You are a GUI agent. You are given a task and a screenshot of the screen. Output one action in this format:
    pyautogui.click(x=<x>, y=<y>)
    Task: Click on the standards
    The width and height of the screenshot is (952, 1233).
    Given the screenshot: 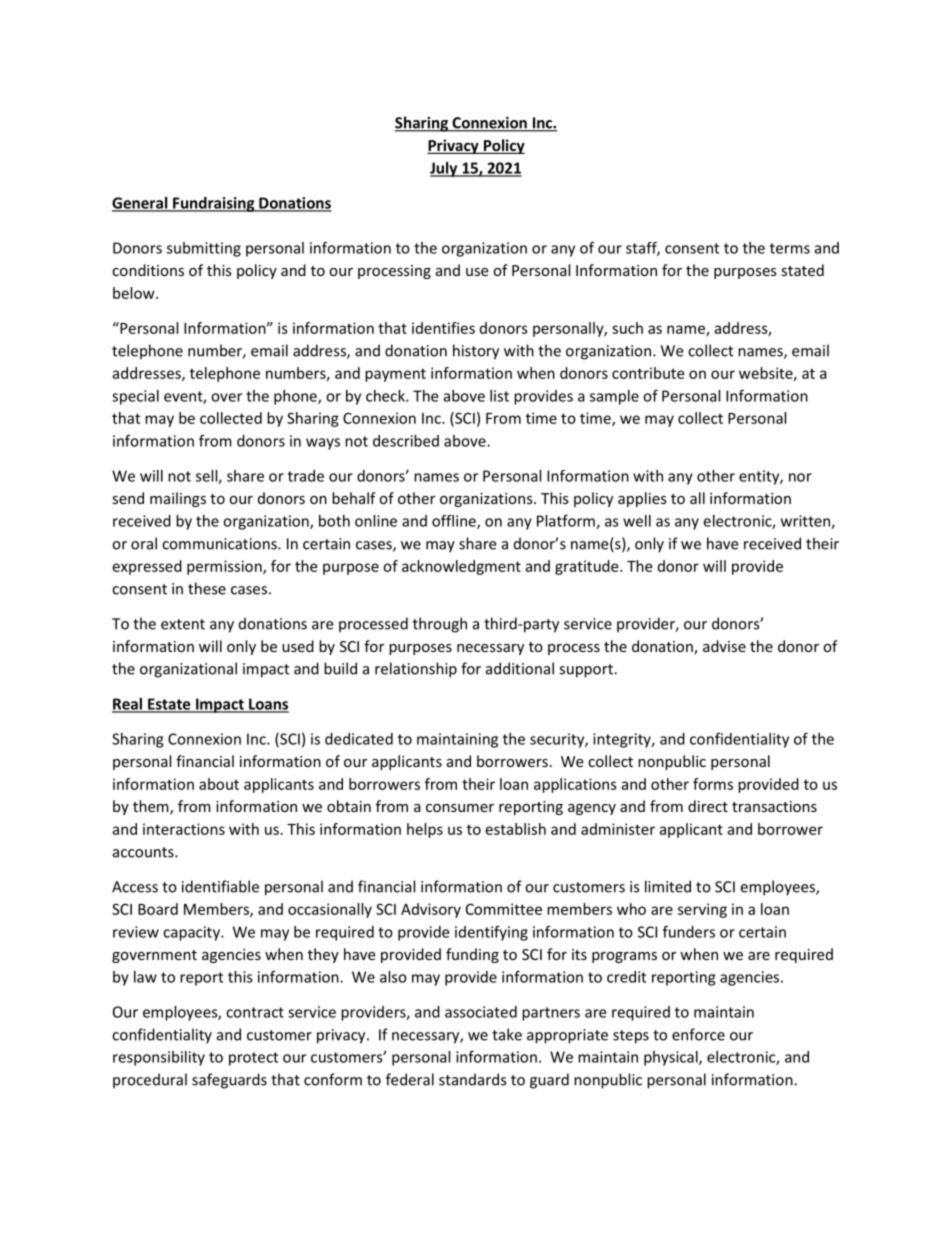 What is the action you would take?
    pyautogui.click(x=472, y=1079)
